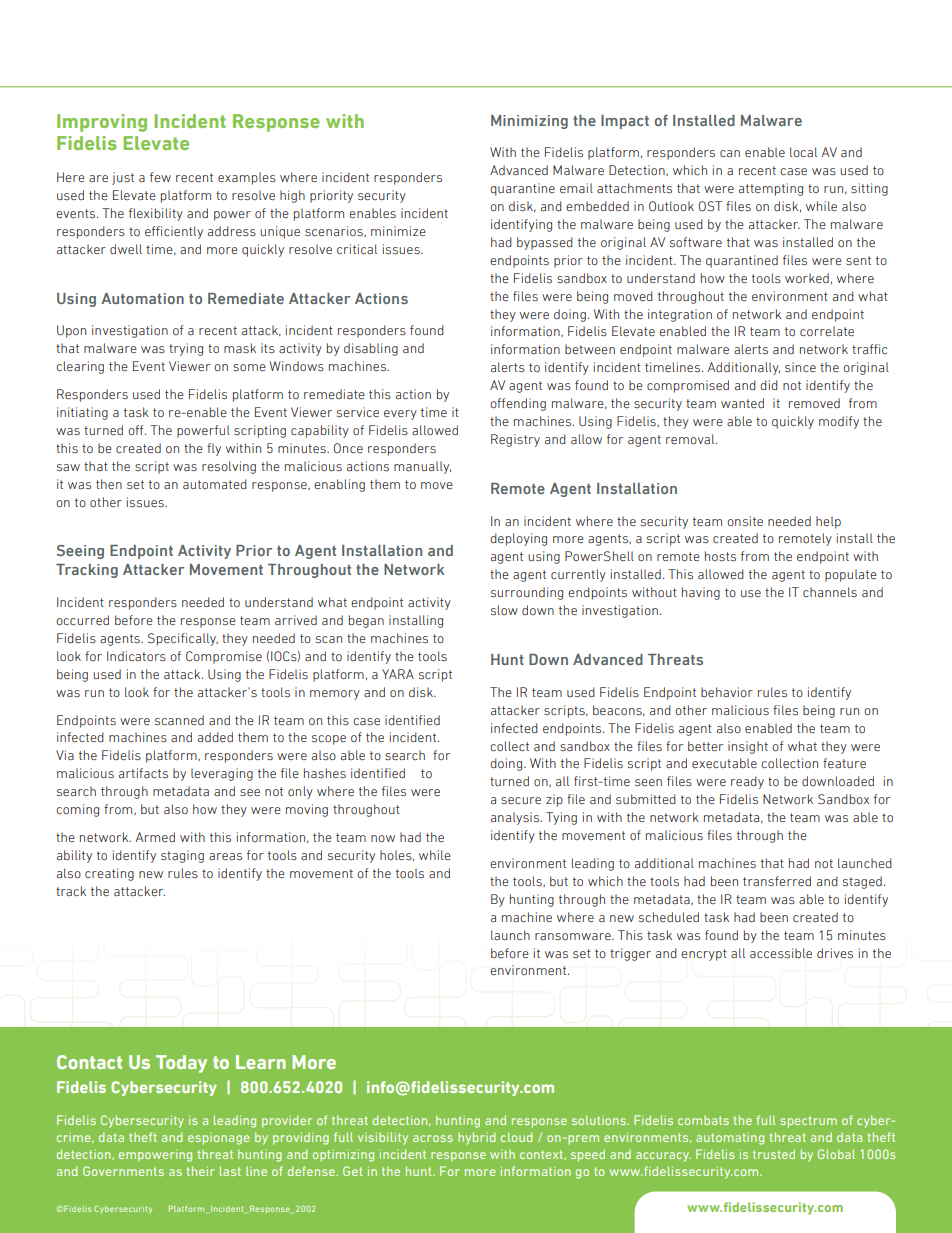  What do you see at coordinates (774, 1154) in the image?
I see `trusted` at bounding box center [774, 1154].
